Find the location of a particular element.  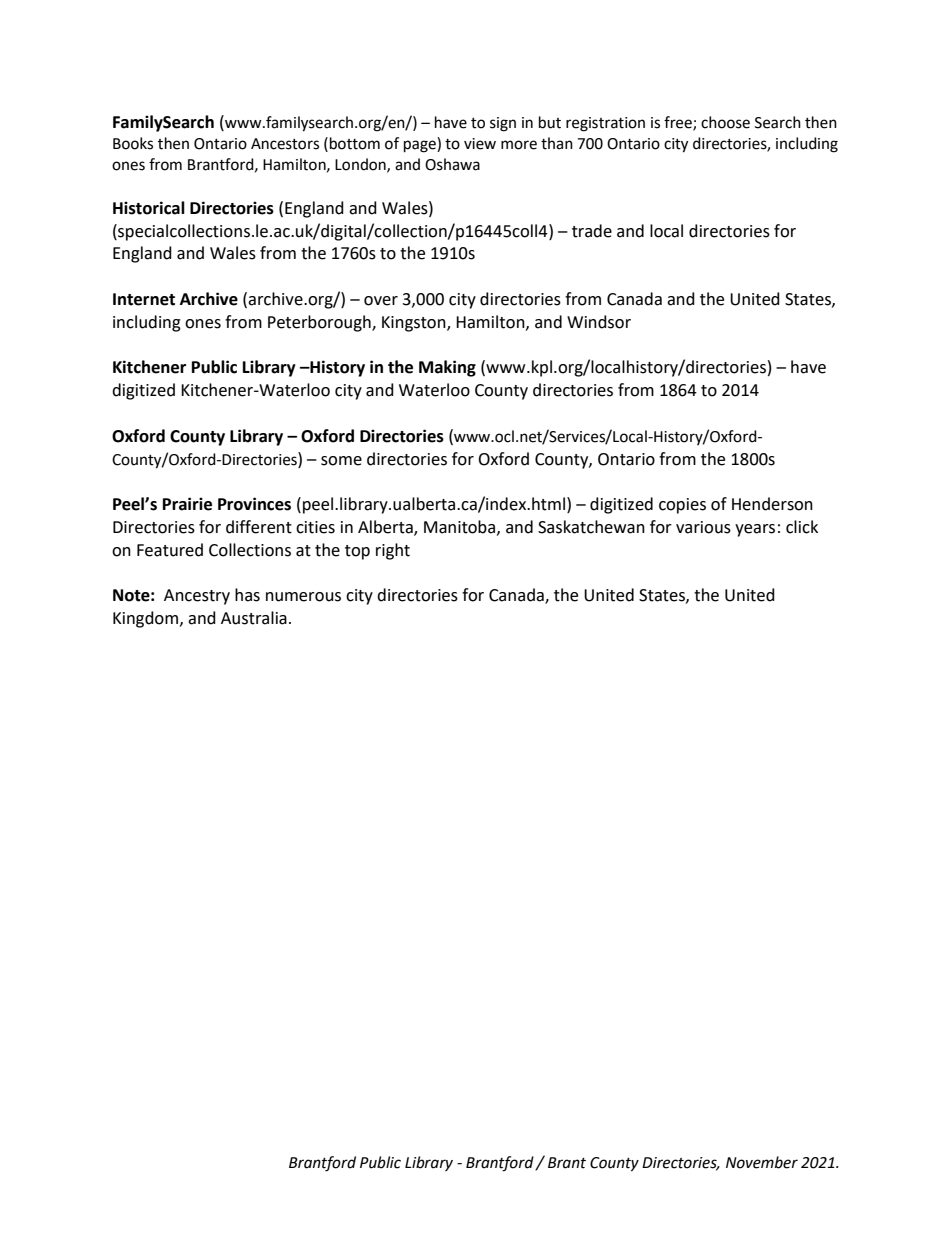

Ancestors is located at coordinates (285, 144).
